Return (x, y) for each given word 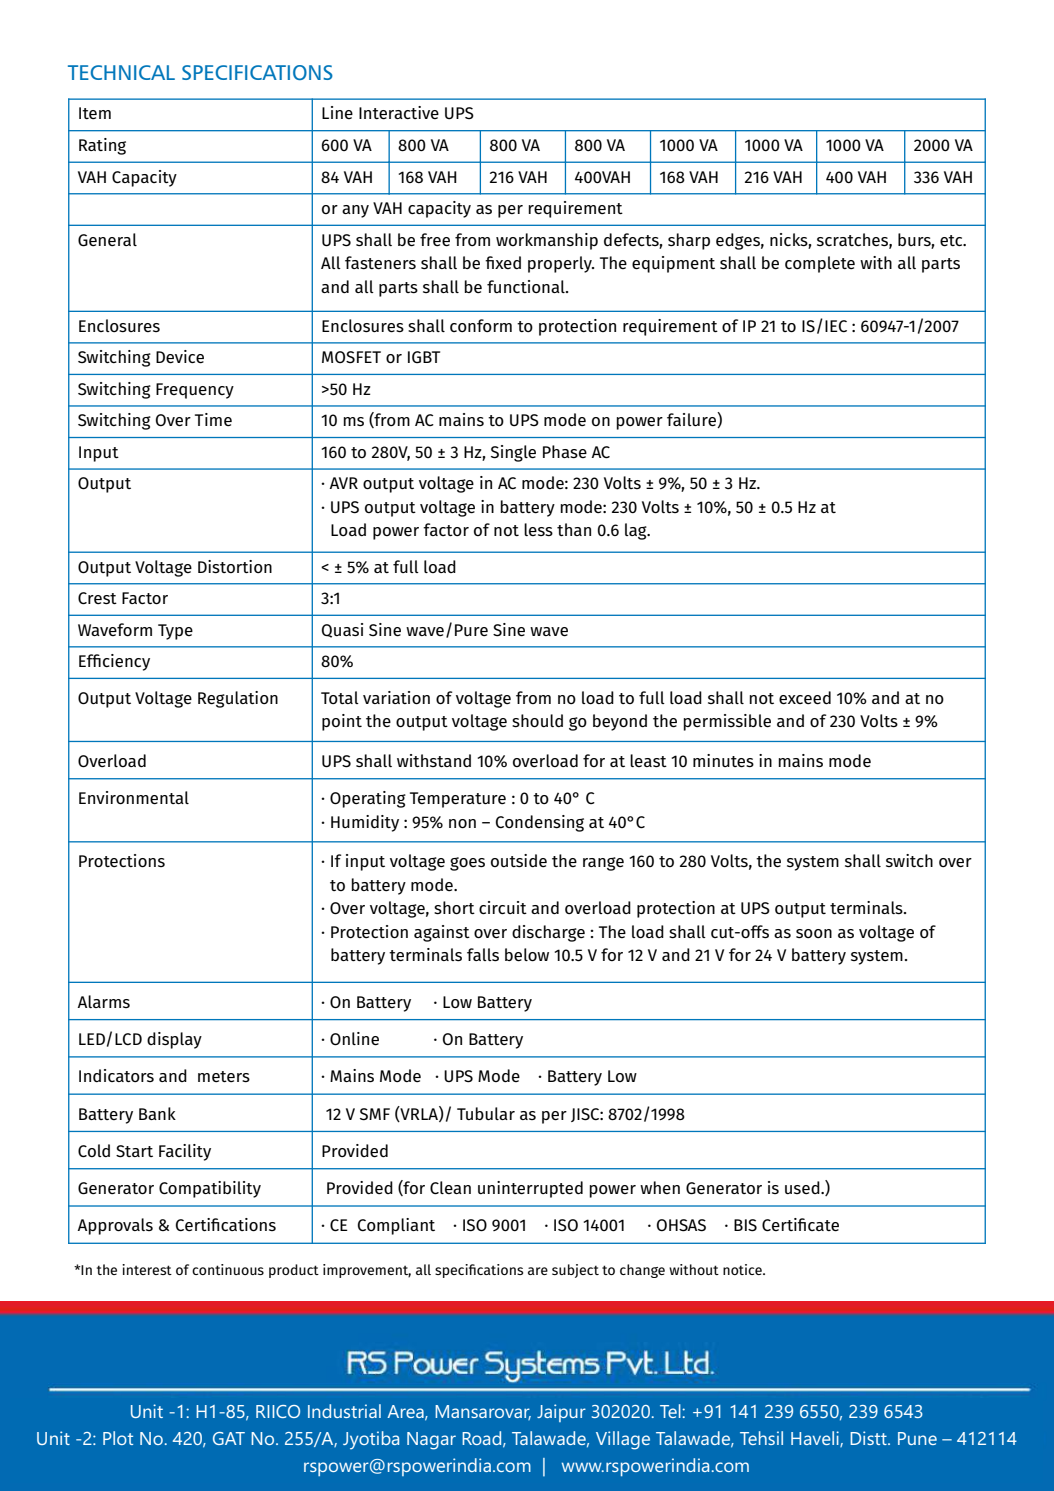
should (537, 721)
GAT (229, 1438)
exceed (805, 698)
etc (952, 241)
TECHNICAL (121, 72)
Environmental (134, 798)
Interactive (399, 113)
